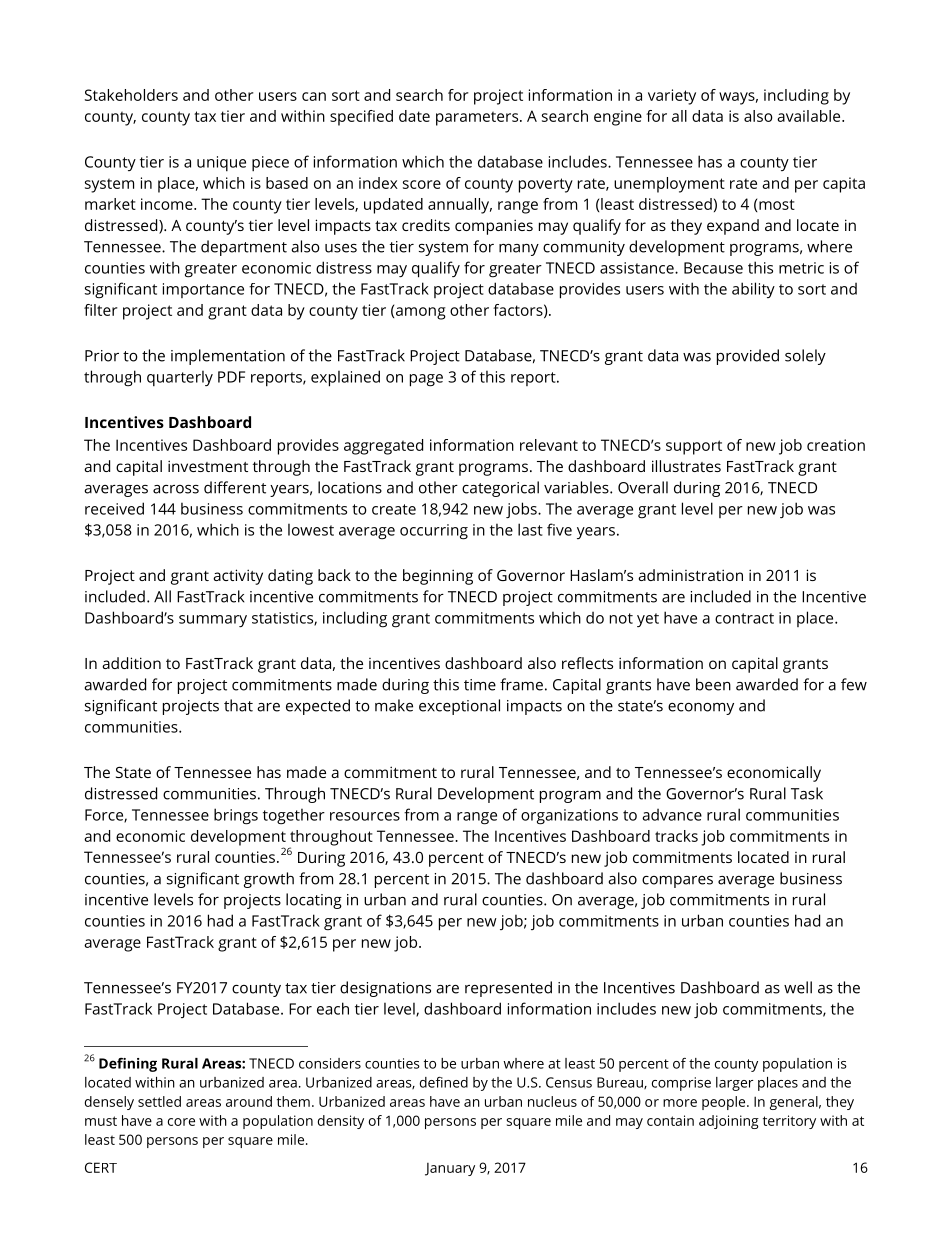 Image resolution: width=952 pixels, height=1233 pixels. What do you see at coordinates (450, 1169) in the screenshot?
I see `January` at bounding box center [450, 1169].
